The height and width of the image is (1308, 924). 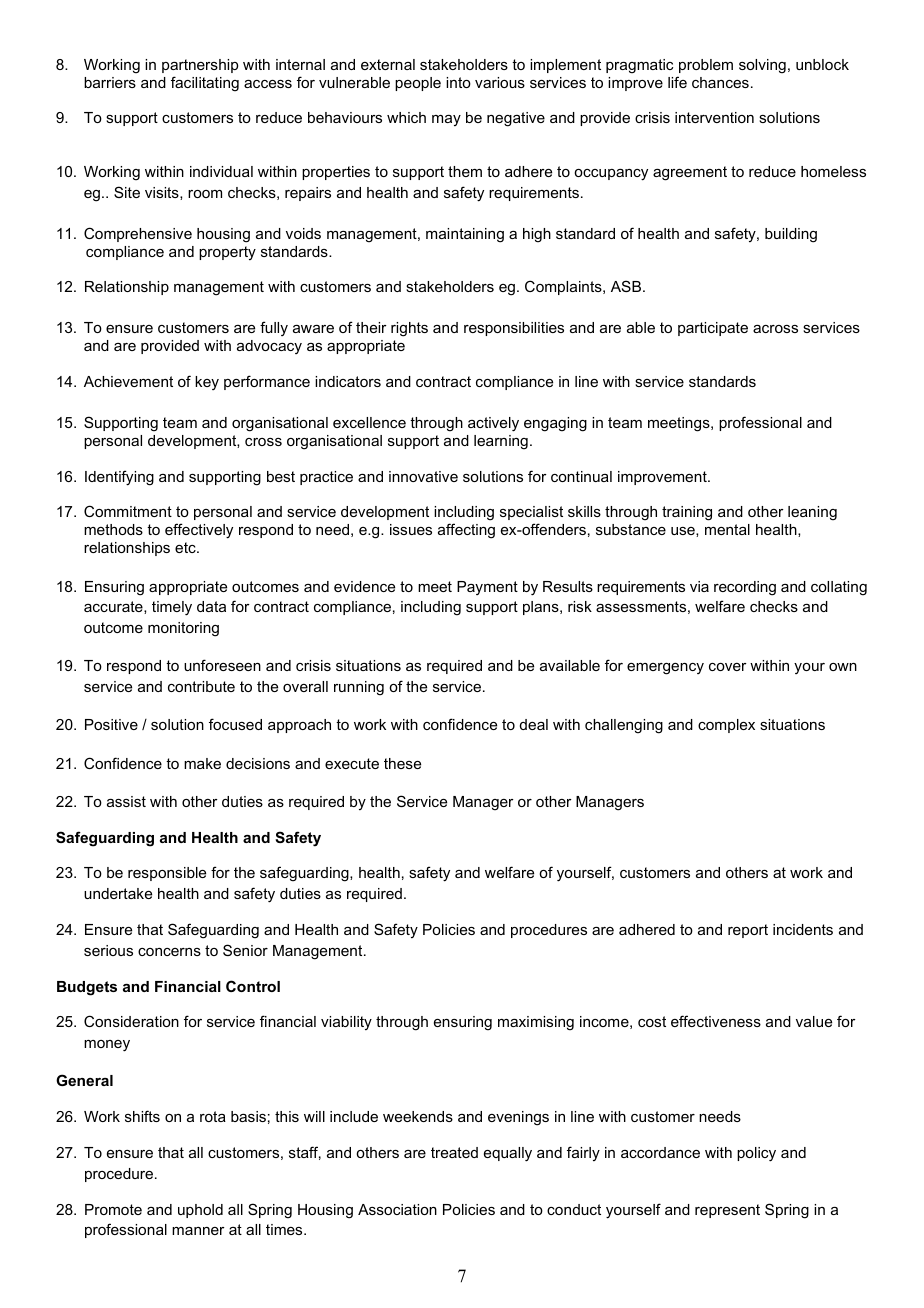 I want to click on facilitating, so click(x=205, y=84).
